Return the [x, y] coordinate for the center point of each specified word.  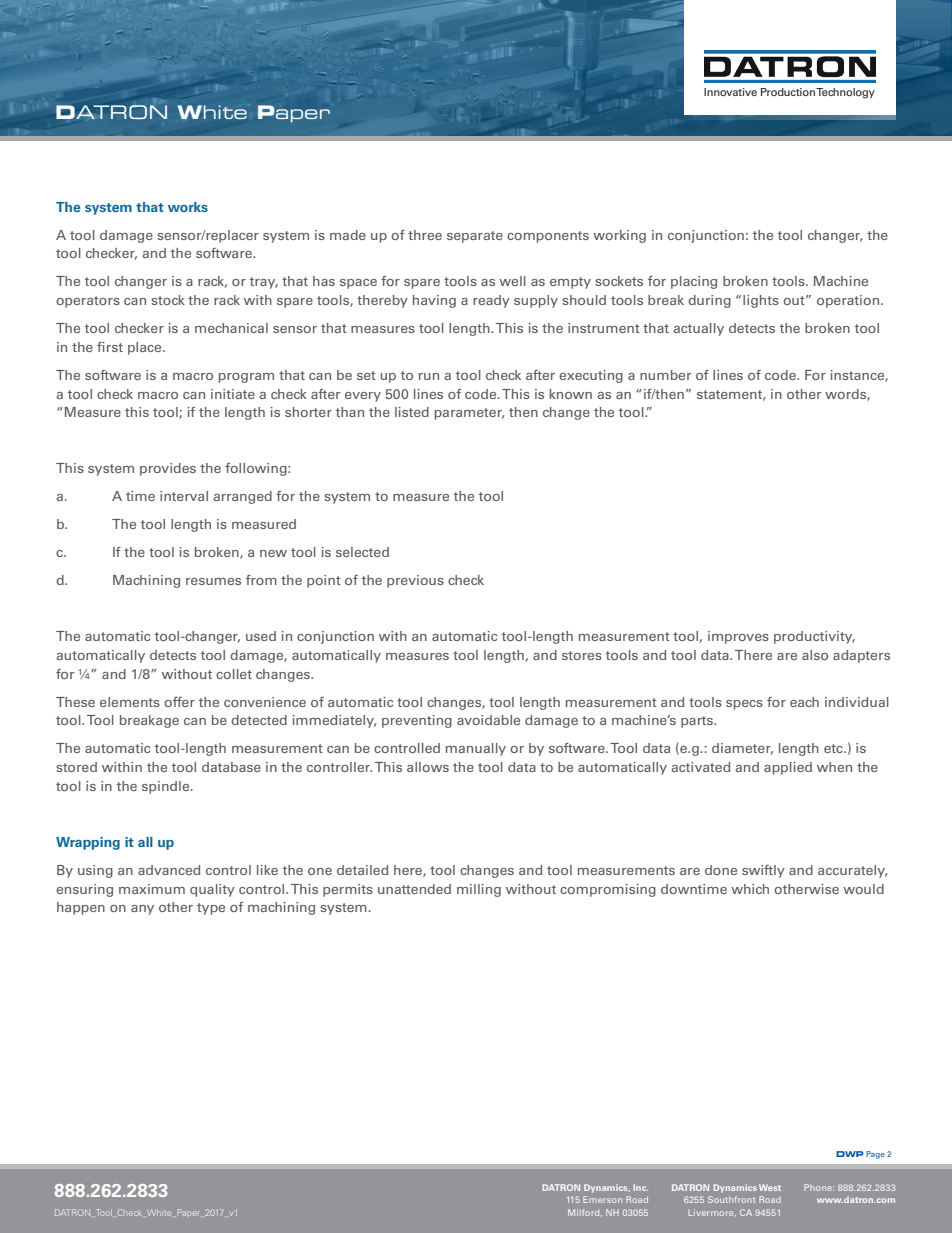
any [142, 910]
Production [788, 92]
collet [234, 674]
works [188, 207]
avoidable [488, 720]
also [815, 655]
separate [475, 237]
